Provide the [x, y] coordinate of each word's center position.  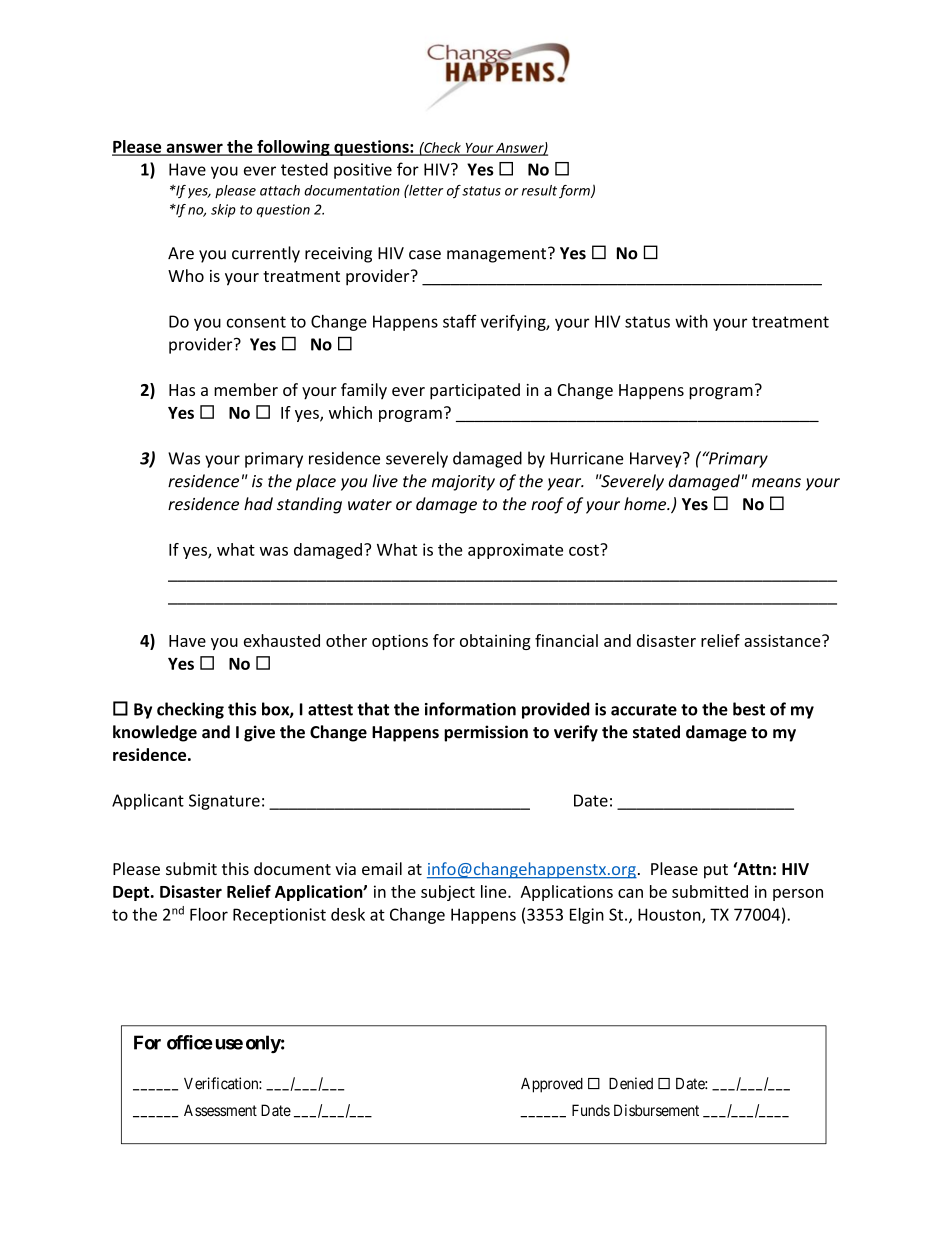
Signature [224, 802]
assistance [783, 640]
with [691, 321]
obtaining [495, 642]
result [539, 190]
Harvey [657, 460]
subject [448, 893]
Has [182, 390]
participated [475, 391]
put [716, 871]
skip [223, 211]
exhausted [282, 640]
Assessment [220, 1110]
